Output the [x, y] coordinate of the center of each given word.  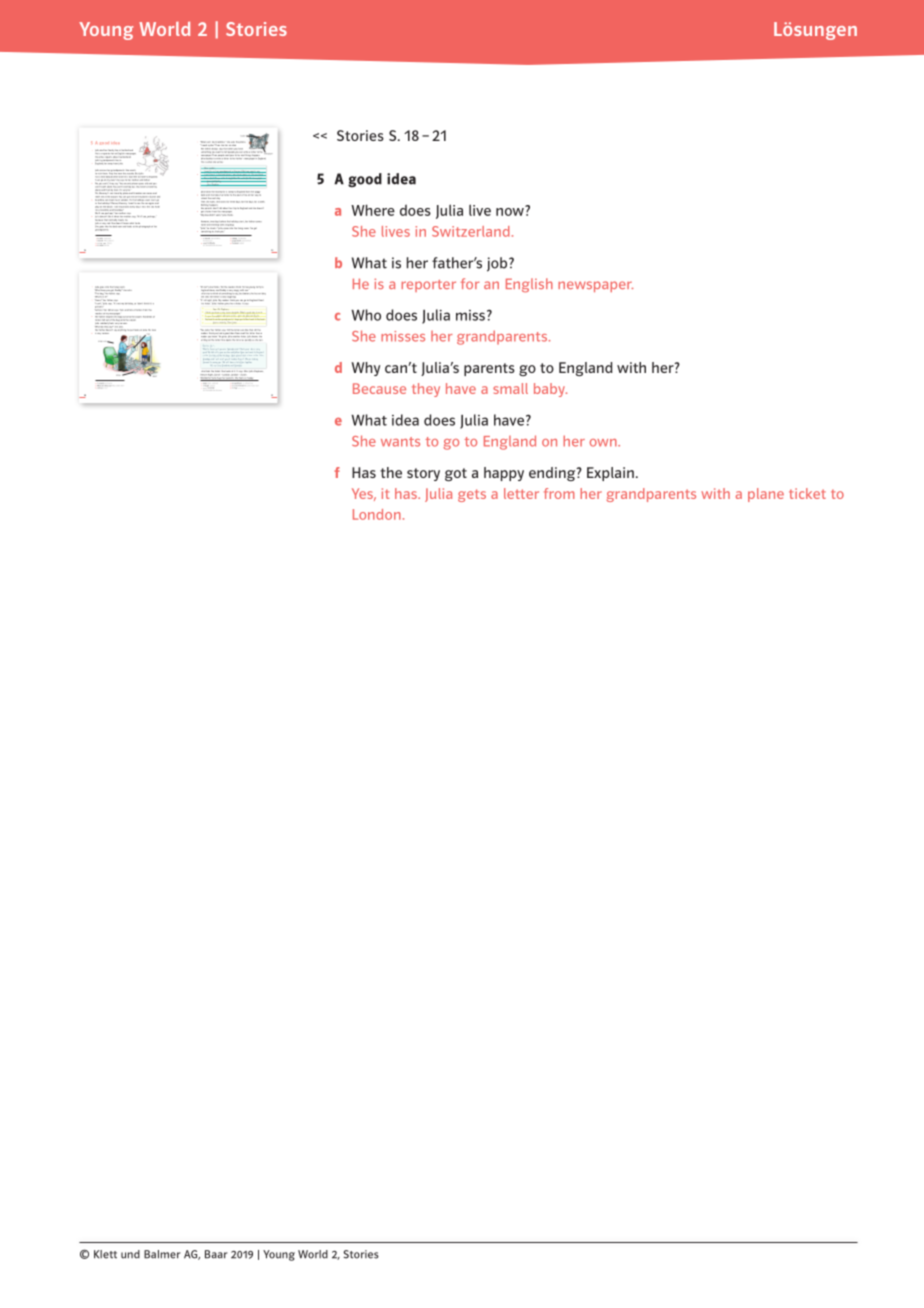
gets [472, 495]
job [498, 264]
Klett [105, 1254]
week [262, 202]
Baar [216, 1254]
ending [553, 474]
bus [134, 185]
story [423, 474]
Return [204, 374]
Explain [610, 474]
